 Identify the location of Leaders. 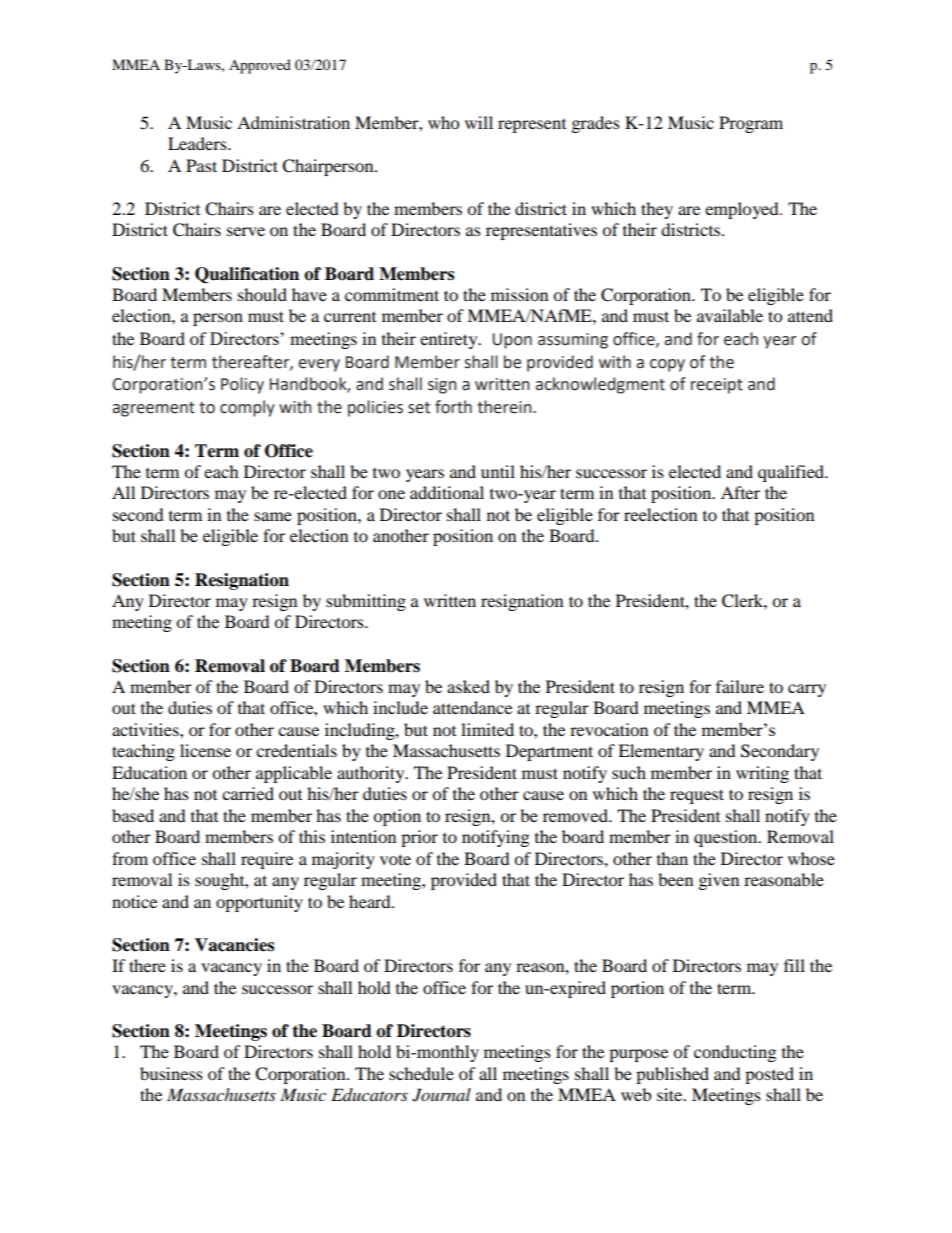
(198, 143).
